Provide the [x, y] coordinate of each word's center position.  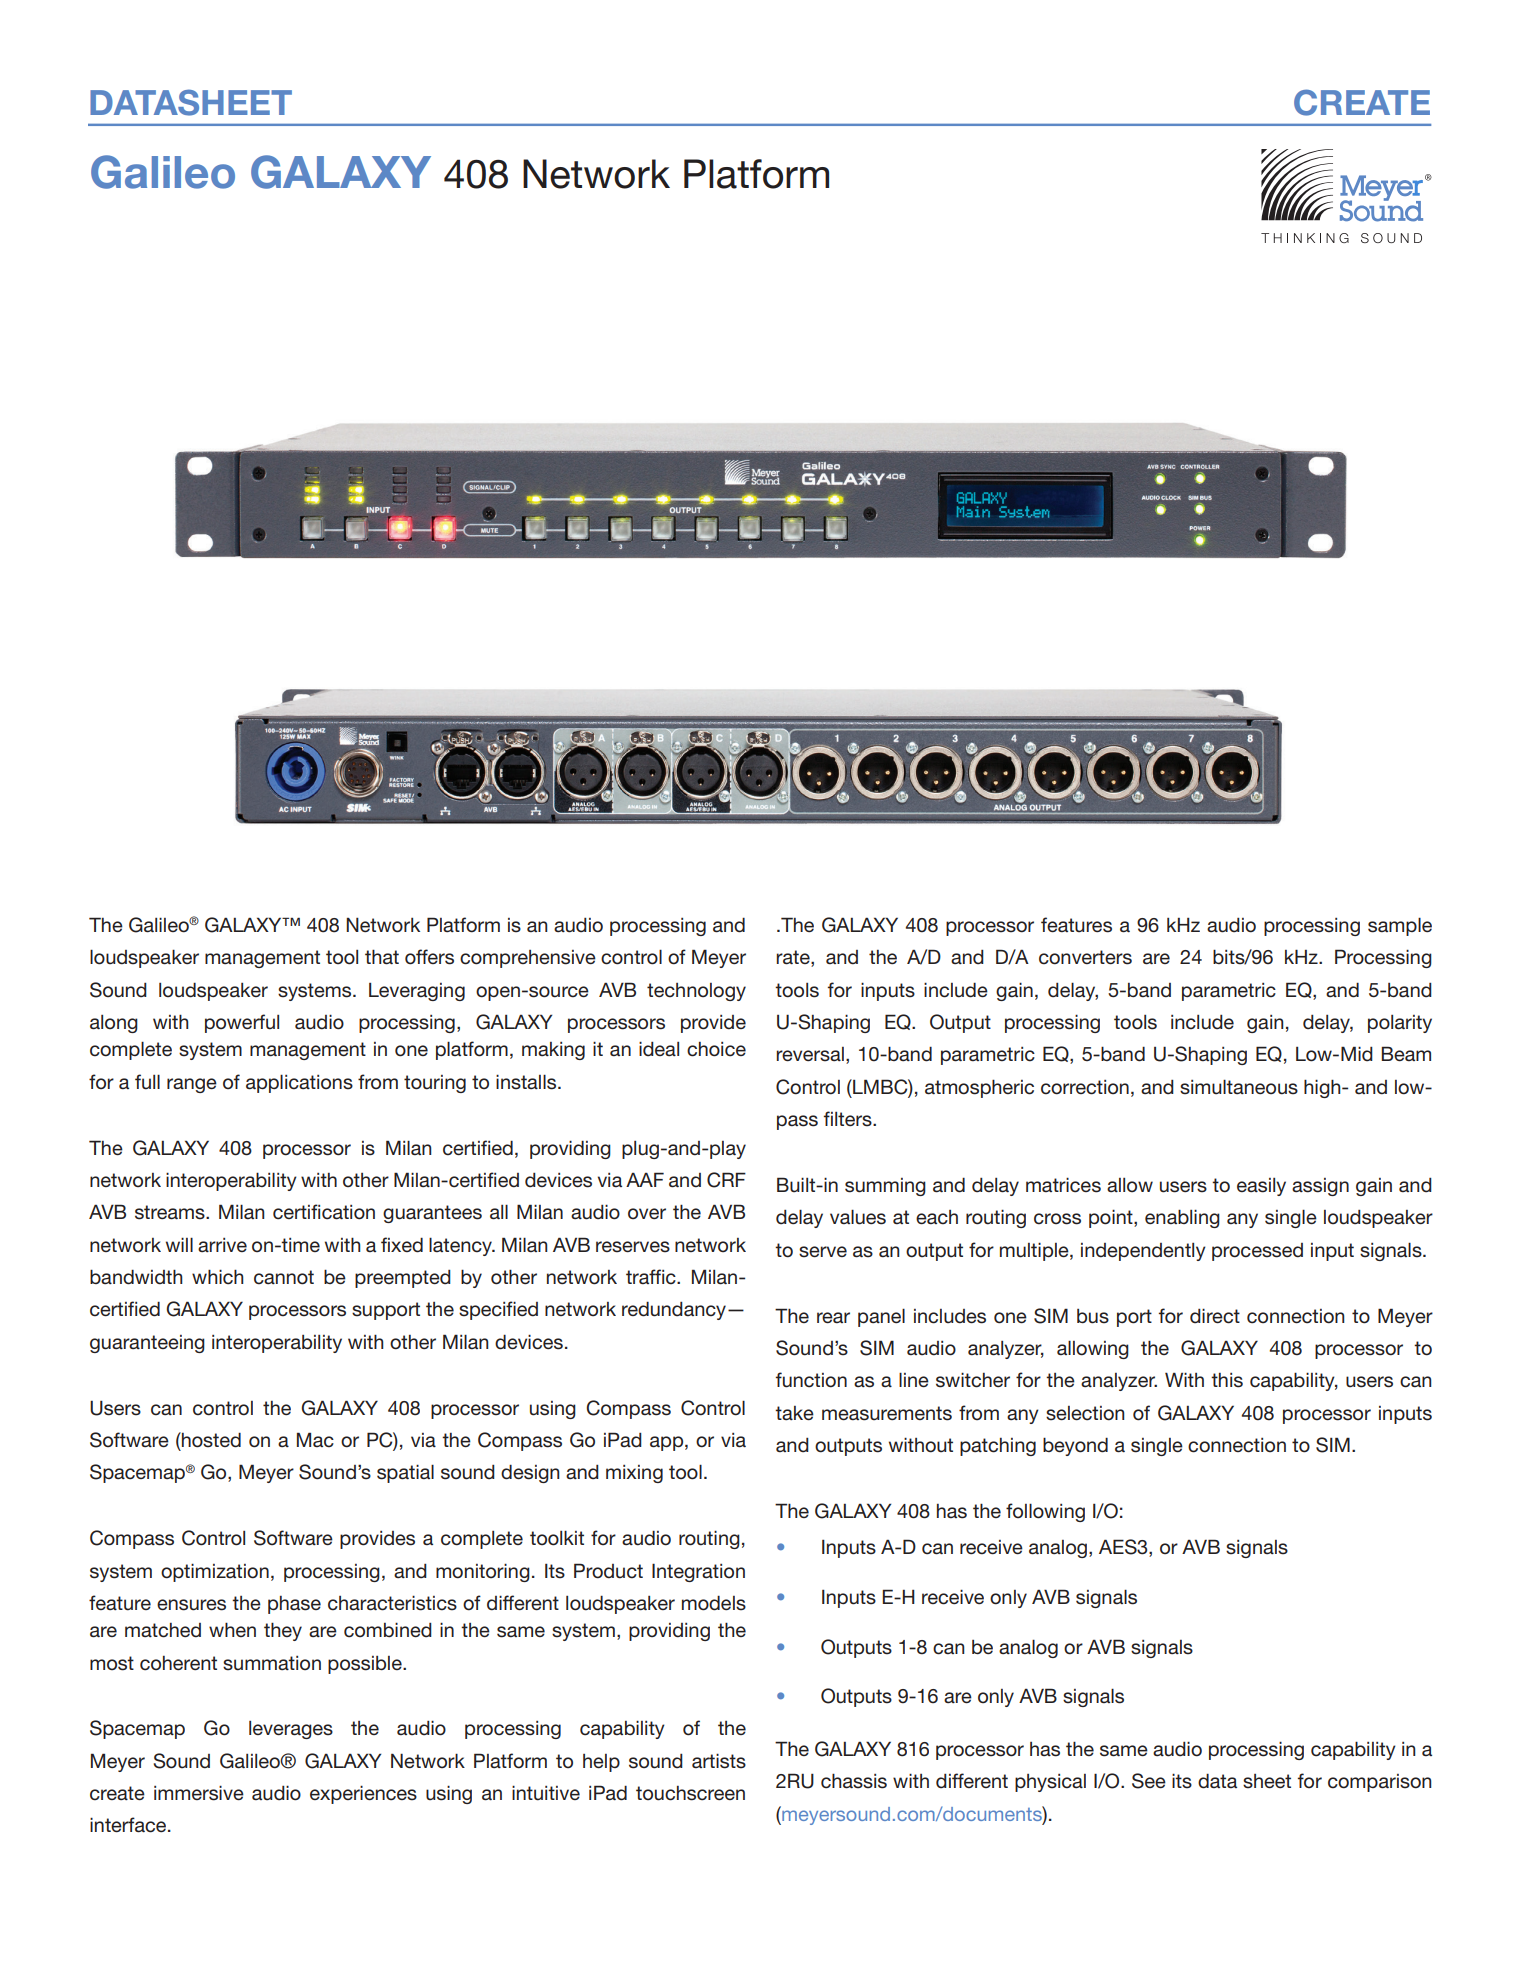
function [811, 1380]
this [1227, 1380]
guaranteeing [147, 1344]
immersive [199, 1793]
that [382, 957]
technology [696, 992]
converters [1085, 957]
